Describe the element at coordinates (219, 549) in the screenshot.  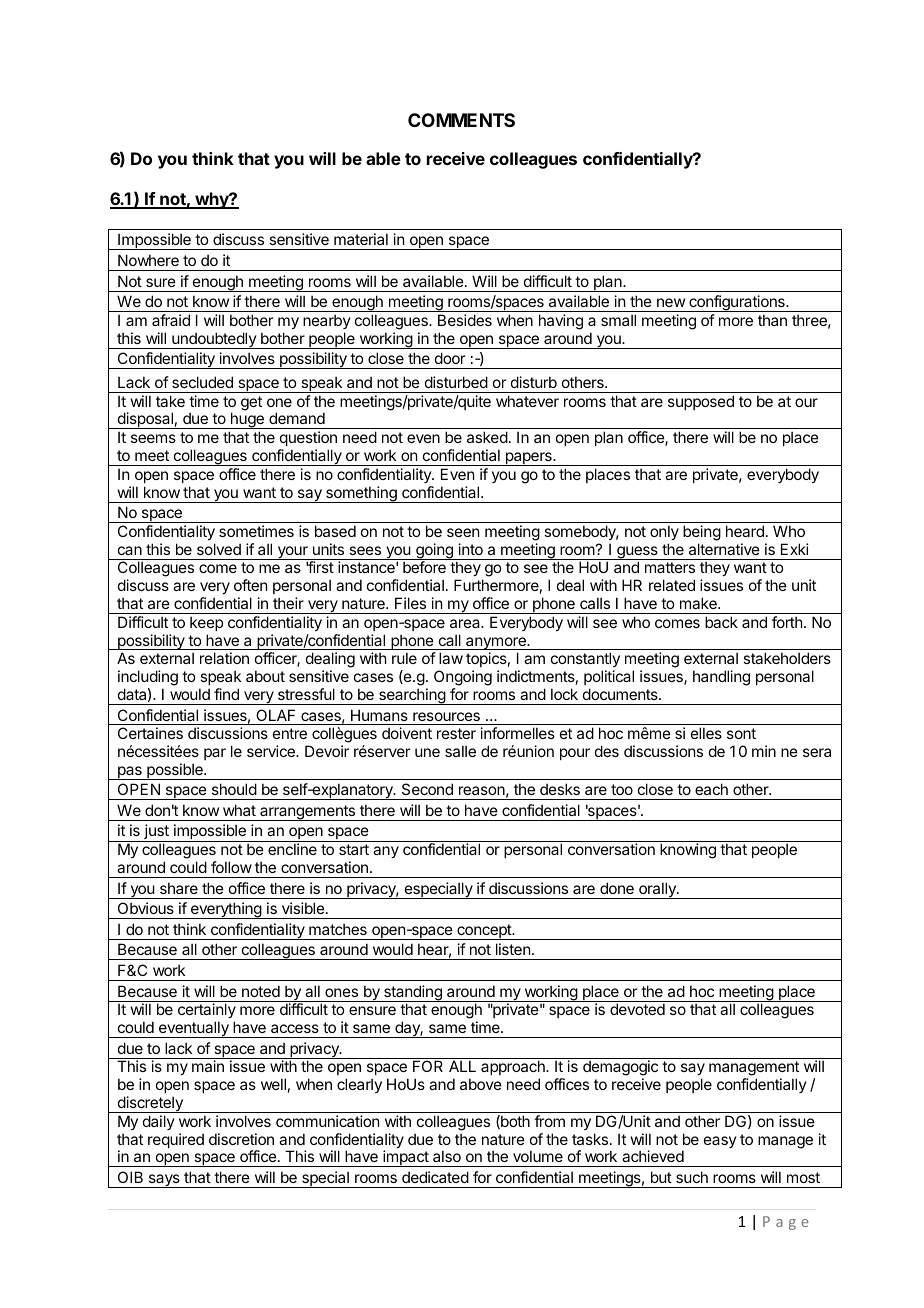
I see `solved` at that location.
